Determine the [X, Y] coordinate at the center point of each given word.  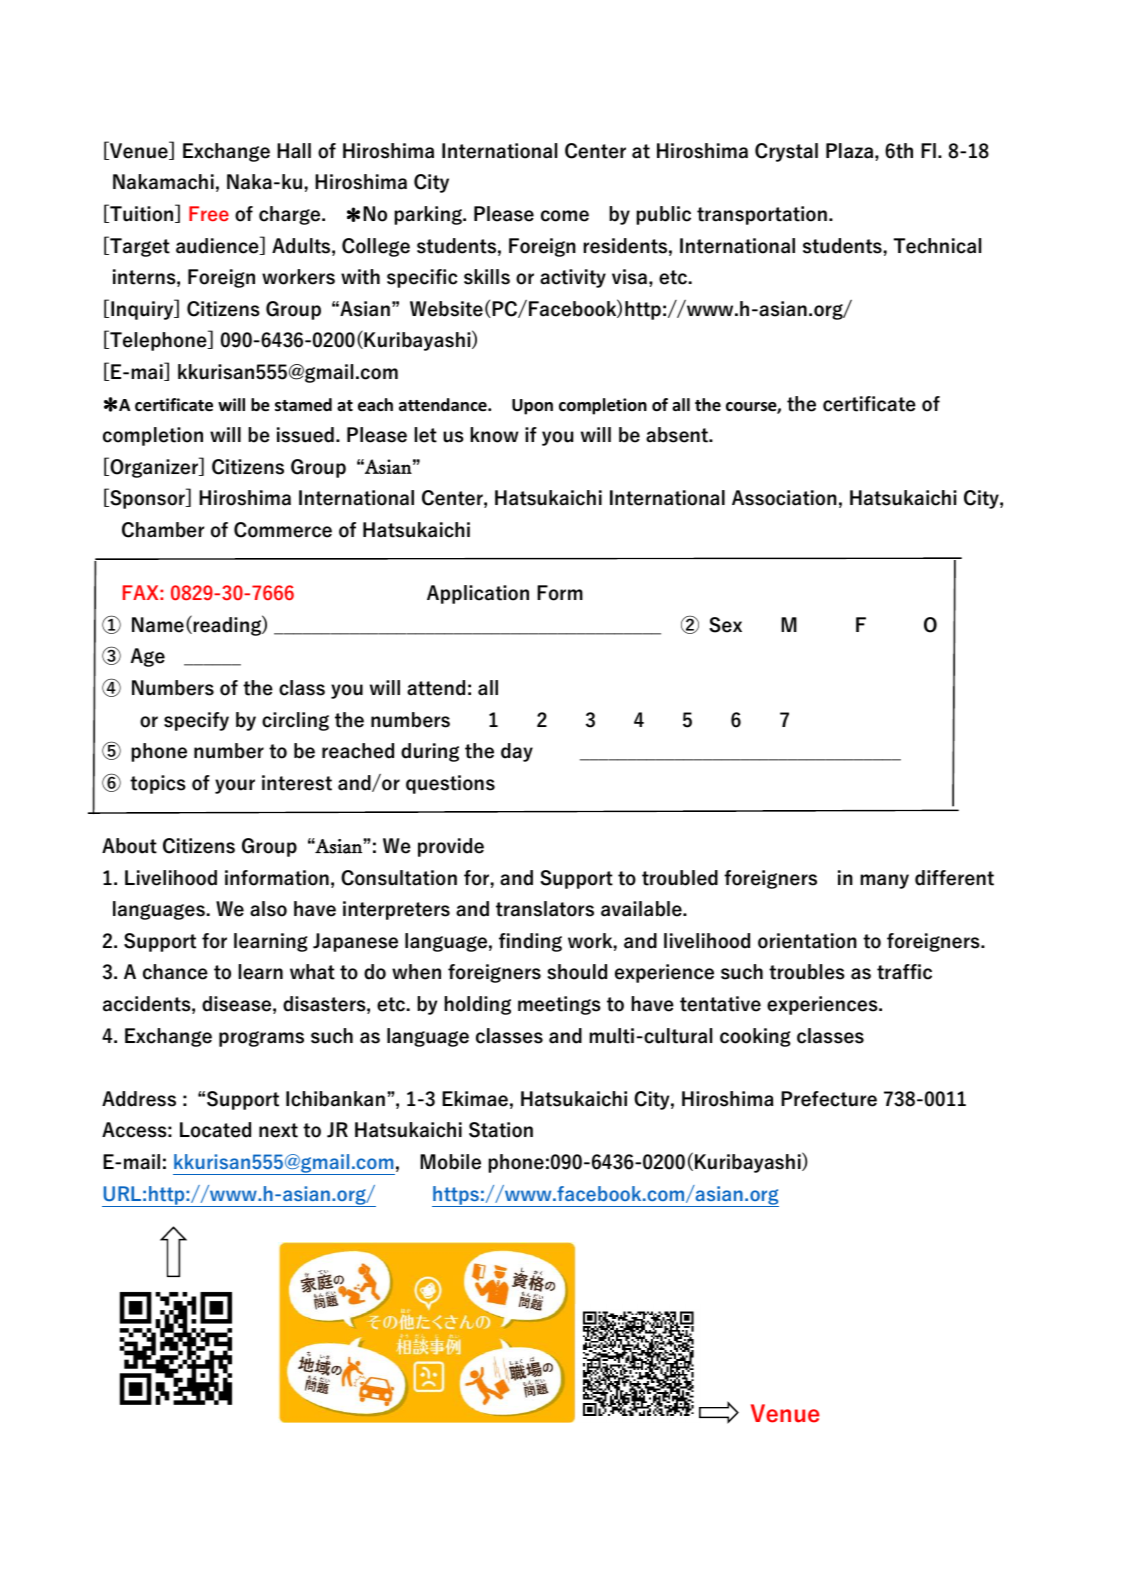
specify [196, 721]
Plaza [851, 151]
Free [209, 213]
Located [215, 1130]
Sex [725, 625]
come [565, 216]
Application [478, 594]
